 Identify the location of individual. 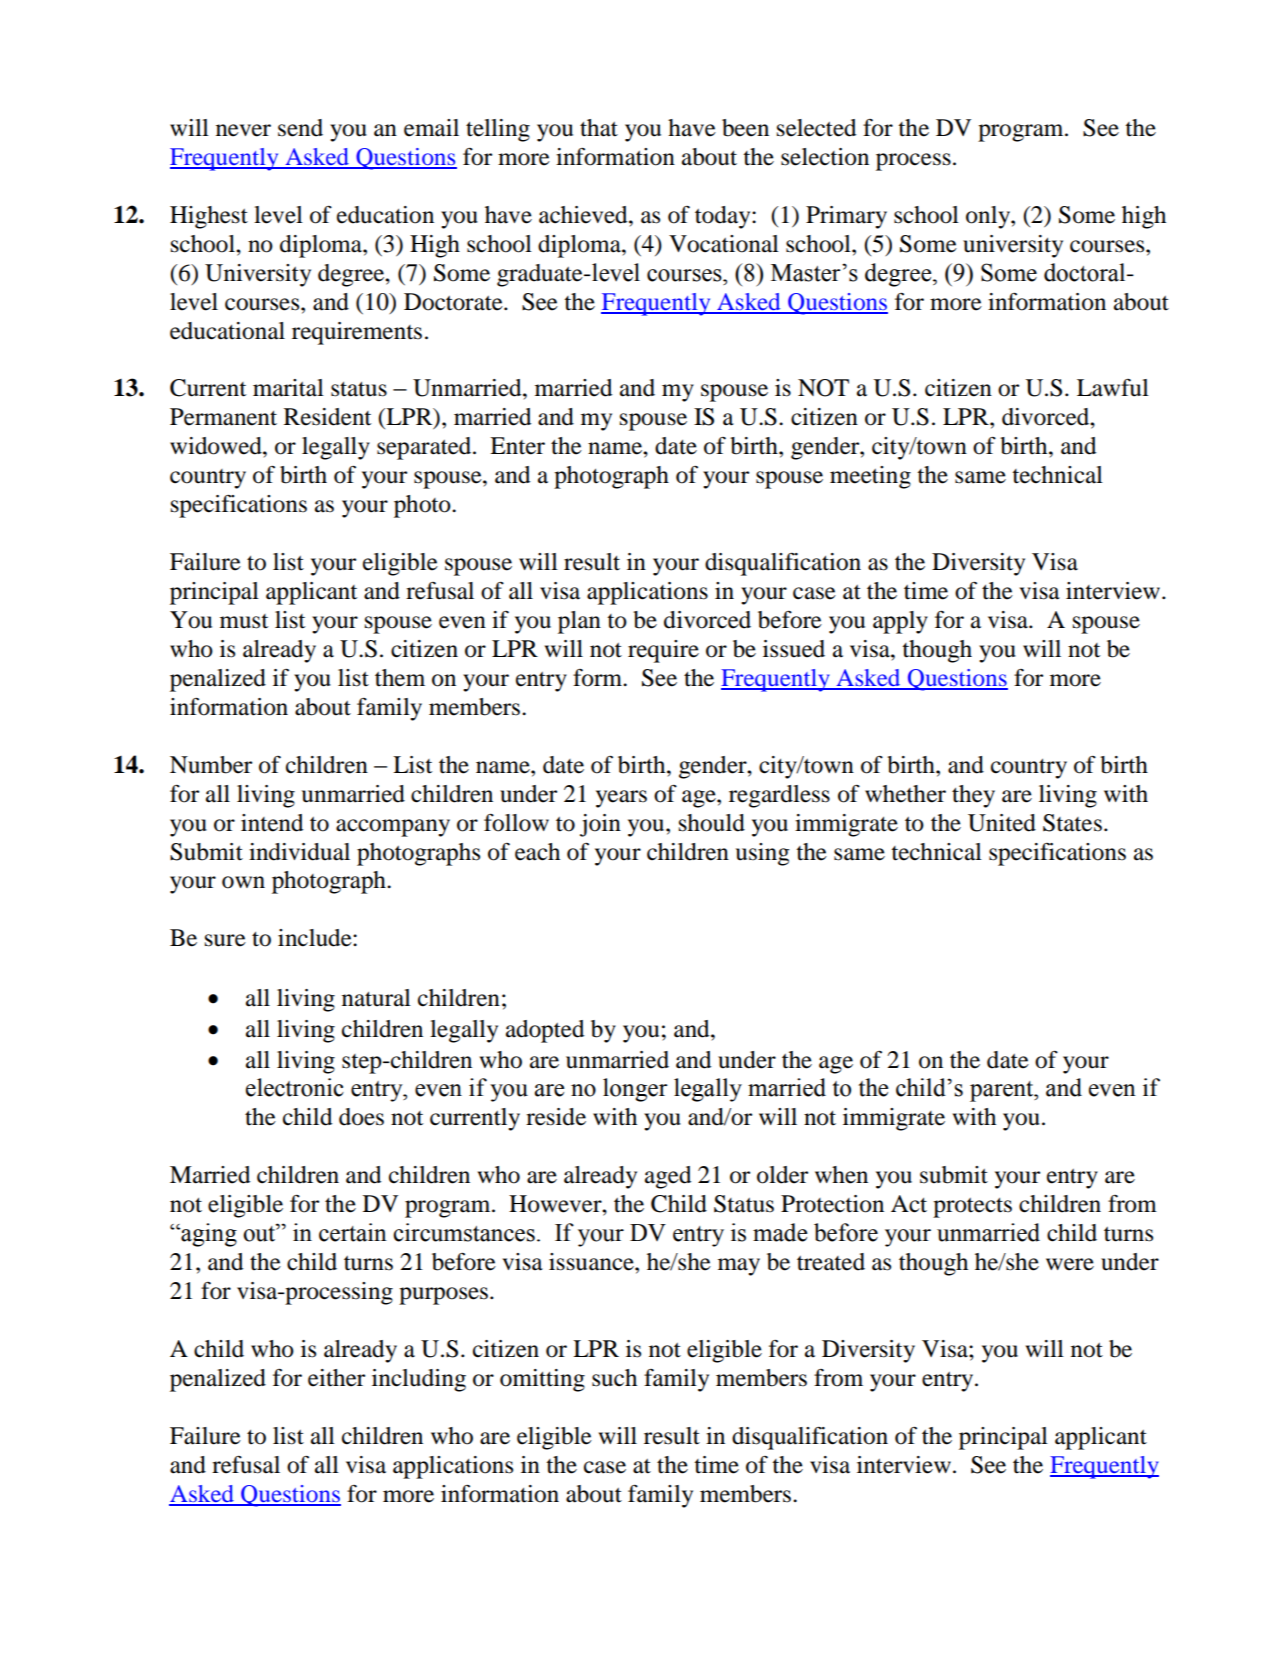
(299, 852).
